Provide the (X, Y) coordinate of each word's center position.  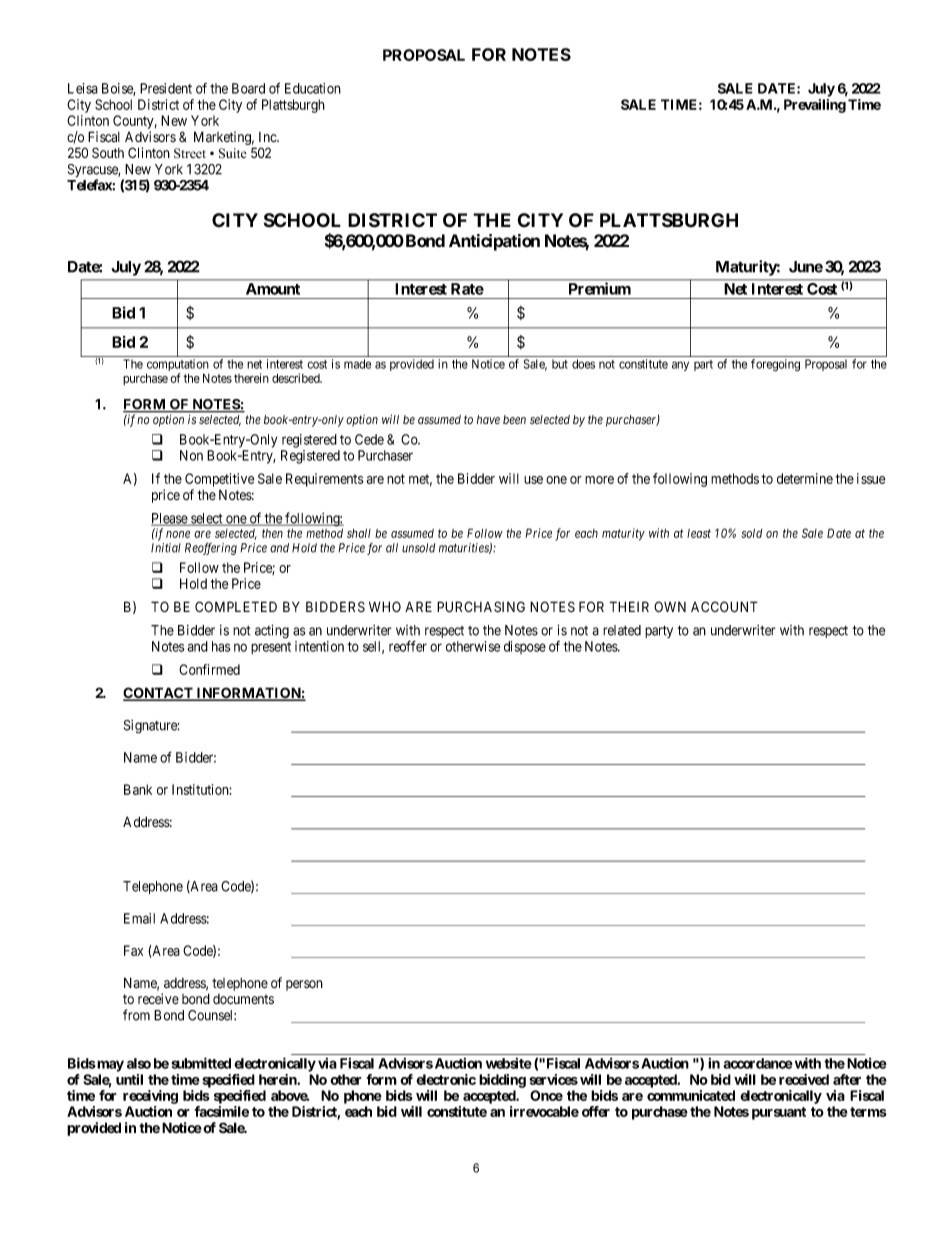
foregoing (775, 365)
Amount (273, 289)
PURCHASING (481, 607)
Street (190, 153)
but (560, 364)
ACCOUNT (724, 607)
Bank (138, 789)
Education (313, 88)
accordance (758, 1063)
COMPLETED (236, 606)
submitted (201, 1063)
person (304, 985)
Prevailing (815, 106)
